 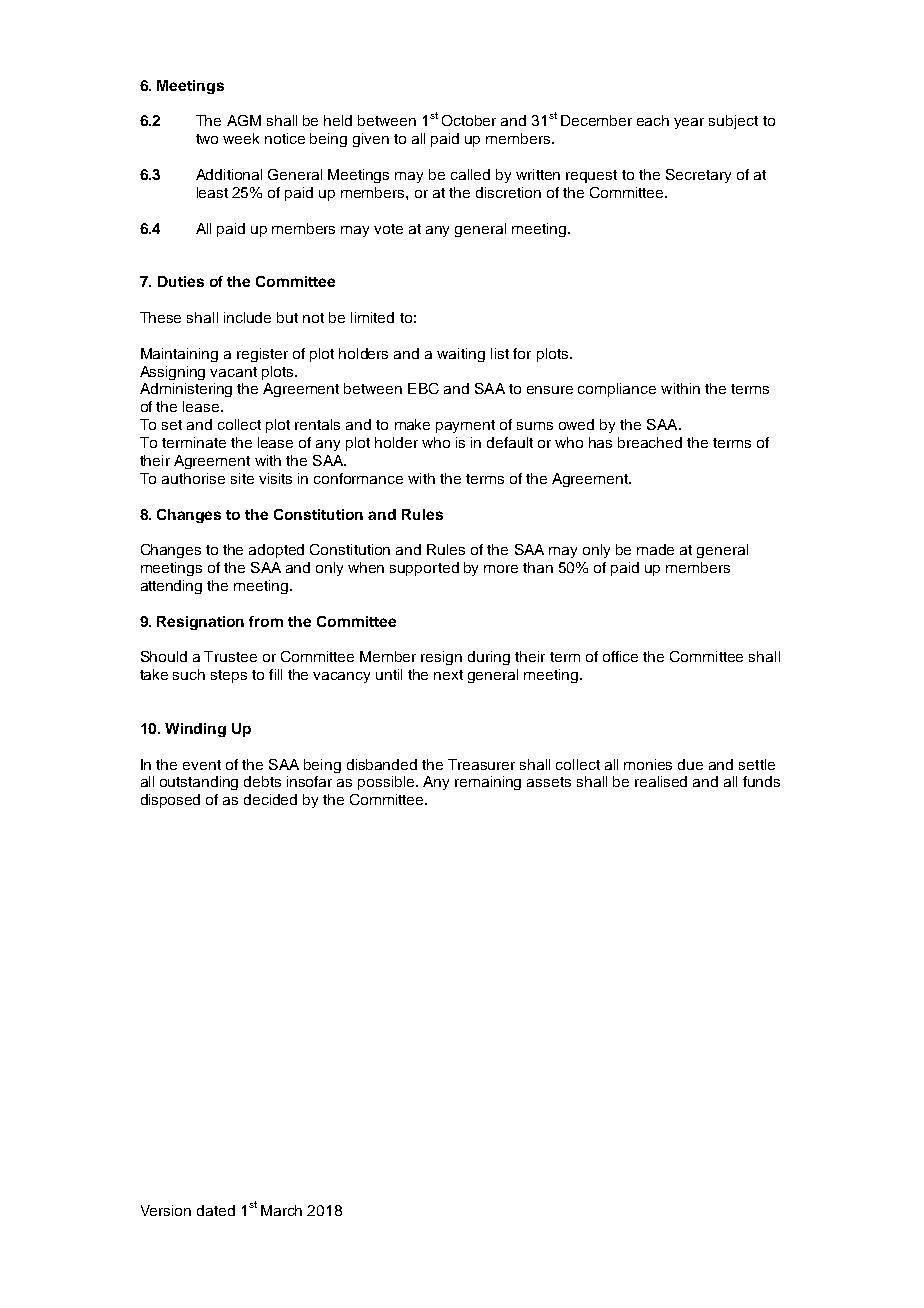 I want to click on office, so click(x=620, y=656).
